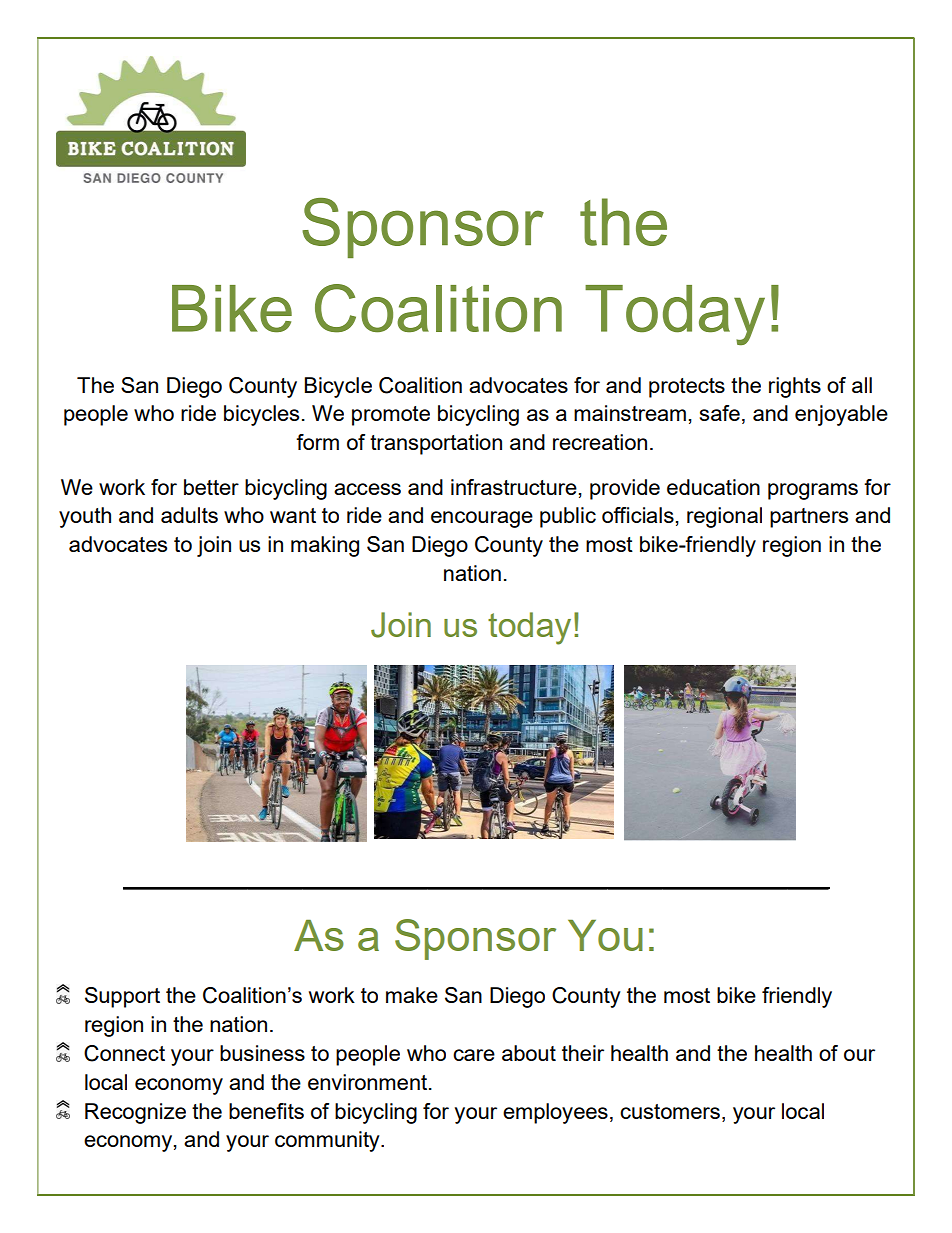  Describe the element at coordinates (795, 387) in the screenshot. I see `rights` at that location.
